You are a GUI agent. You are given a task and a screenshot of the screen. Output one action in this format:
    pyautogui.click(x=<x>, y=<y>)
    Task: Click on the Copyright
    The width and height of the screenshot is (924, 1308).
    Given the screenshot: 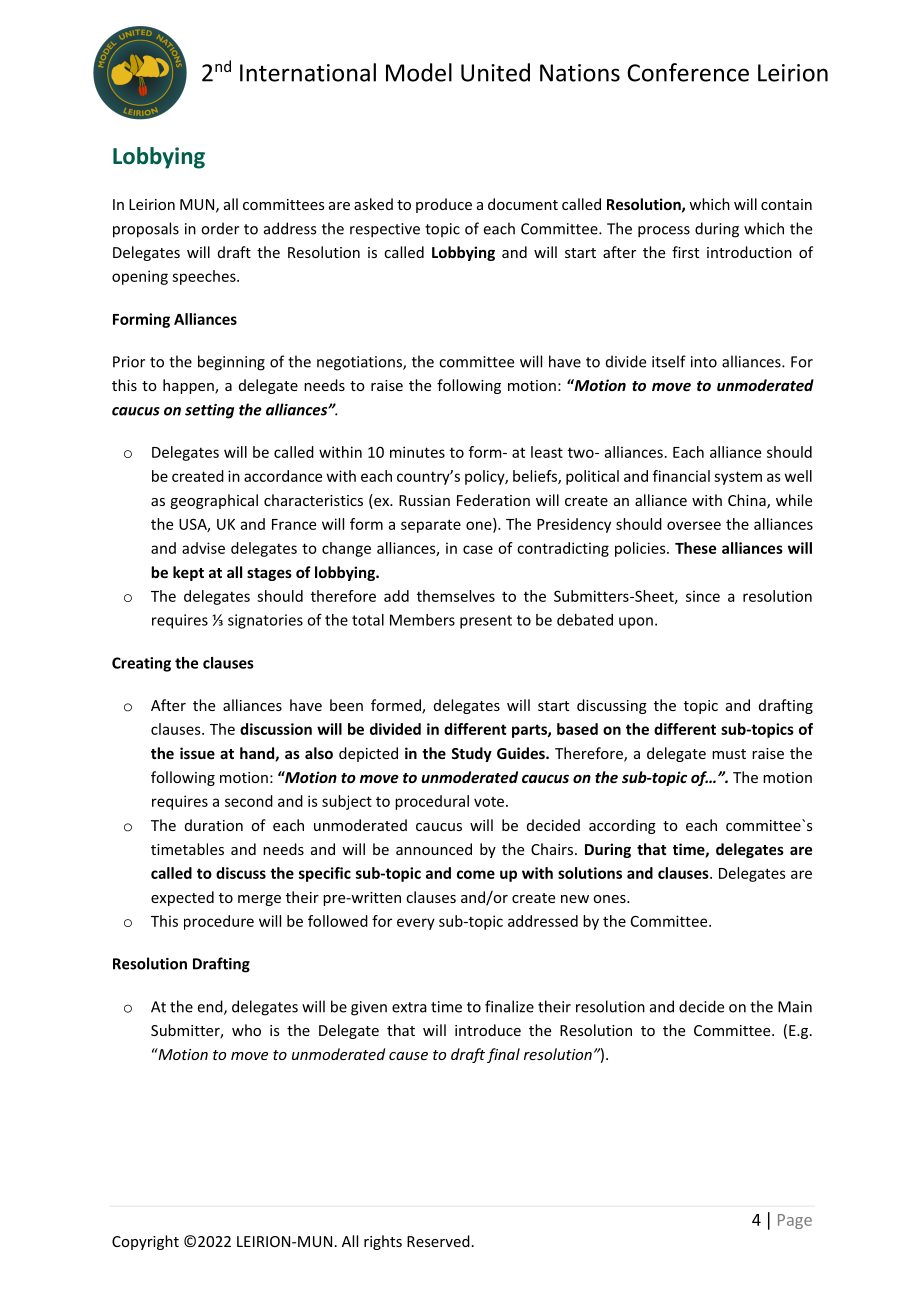 What is the action you would take?
    pyautogui.click(x=145, y=1242)
